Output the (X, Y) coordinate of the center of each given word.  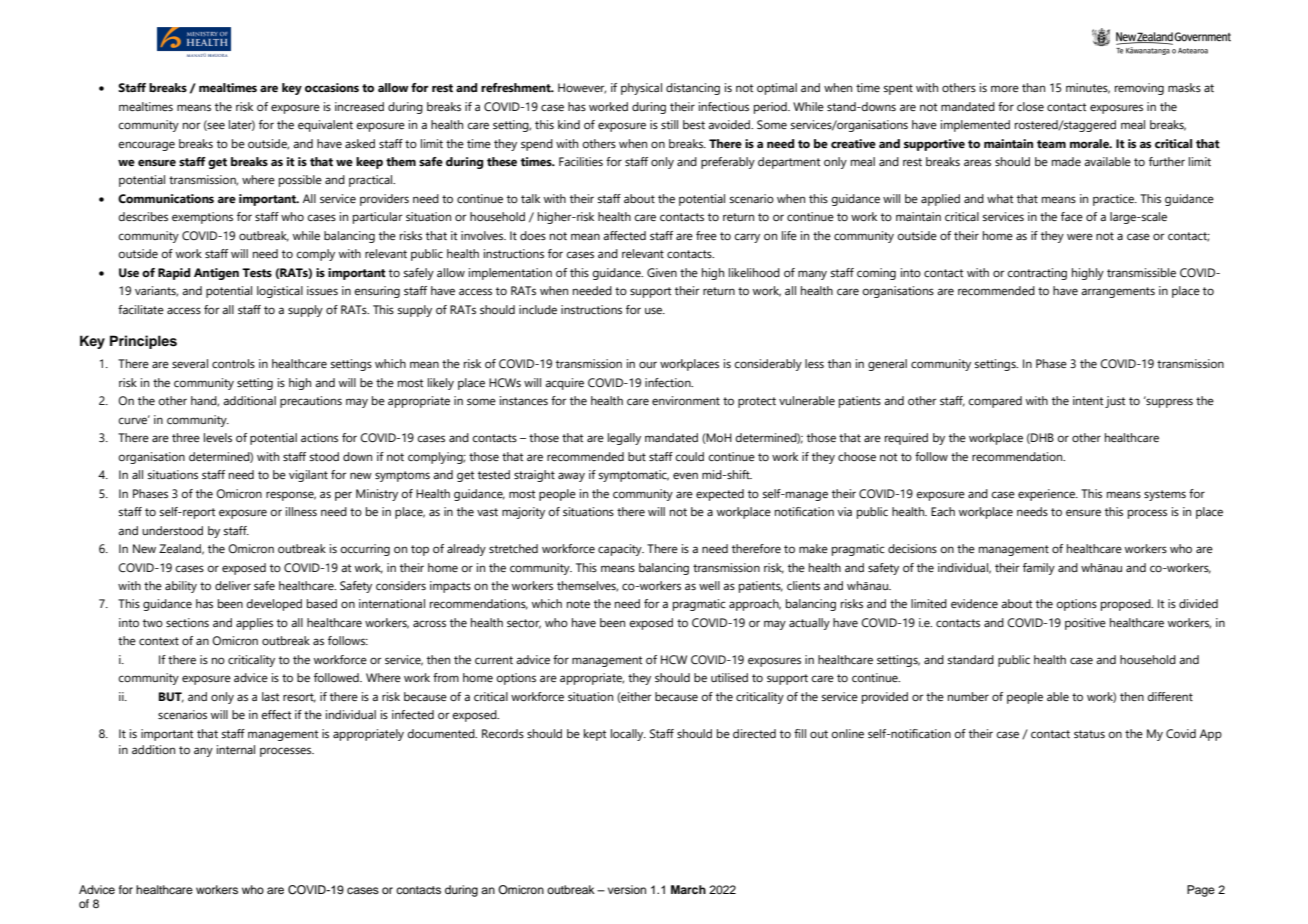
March (688, 889)
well (709, 585)
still (669, 124)
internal (236, 749)
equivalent (325, 126)
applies (254, 624)
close (1030, 106)
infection (669, 382)
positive (1085, 624)
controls (233, 363)
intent (1088, 400)
